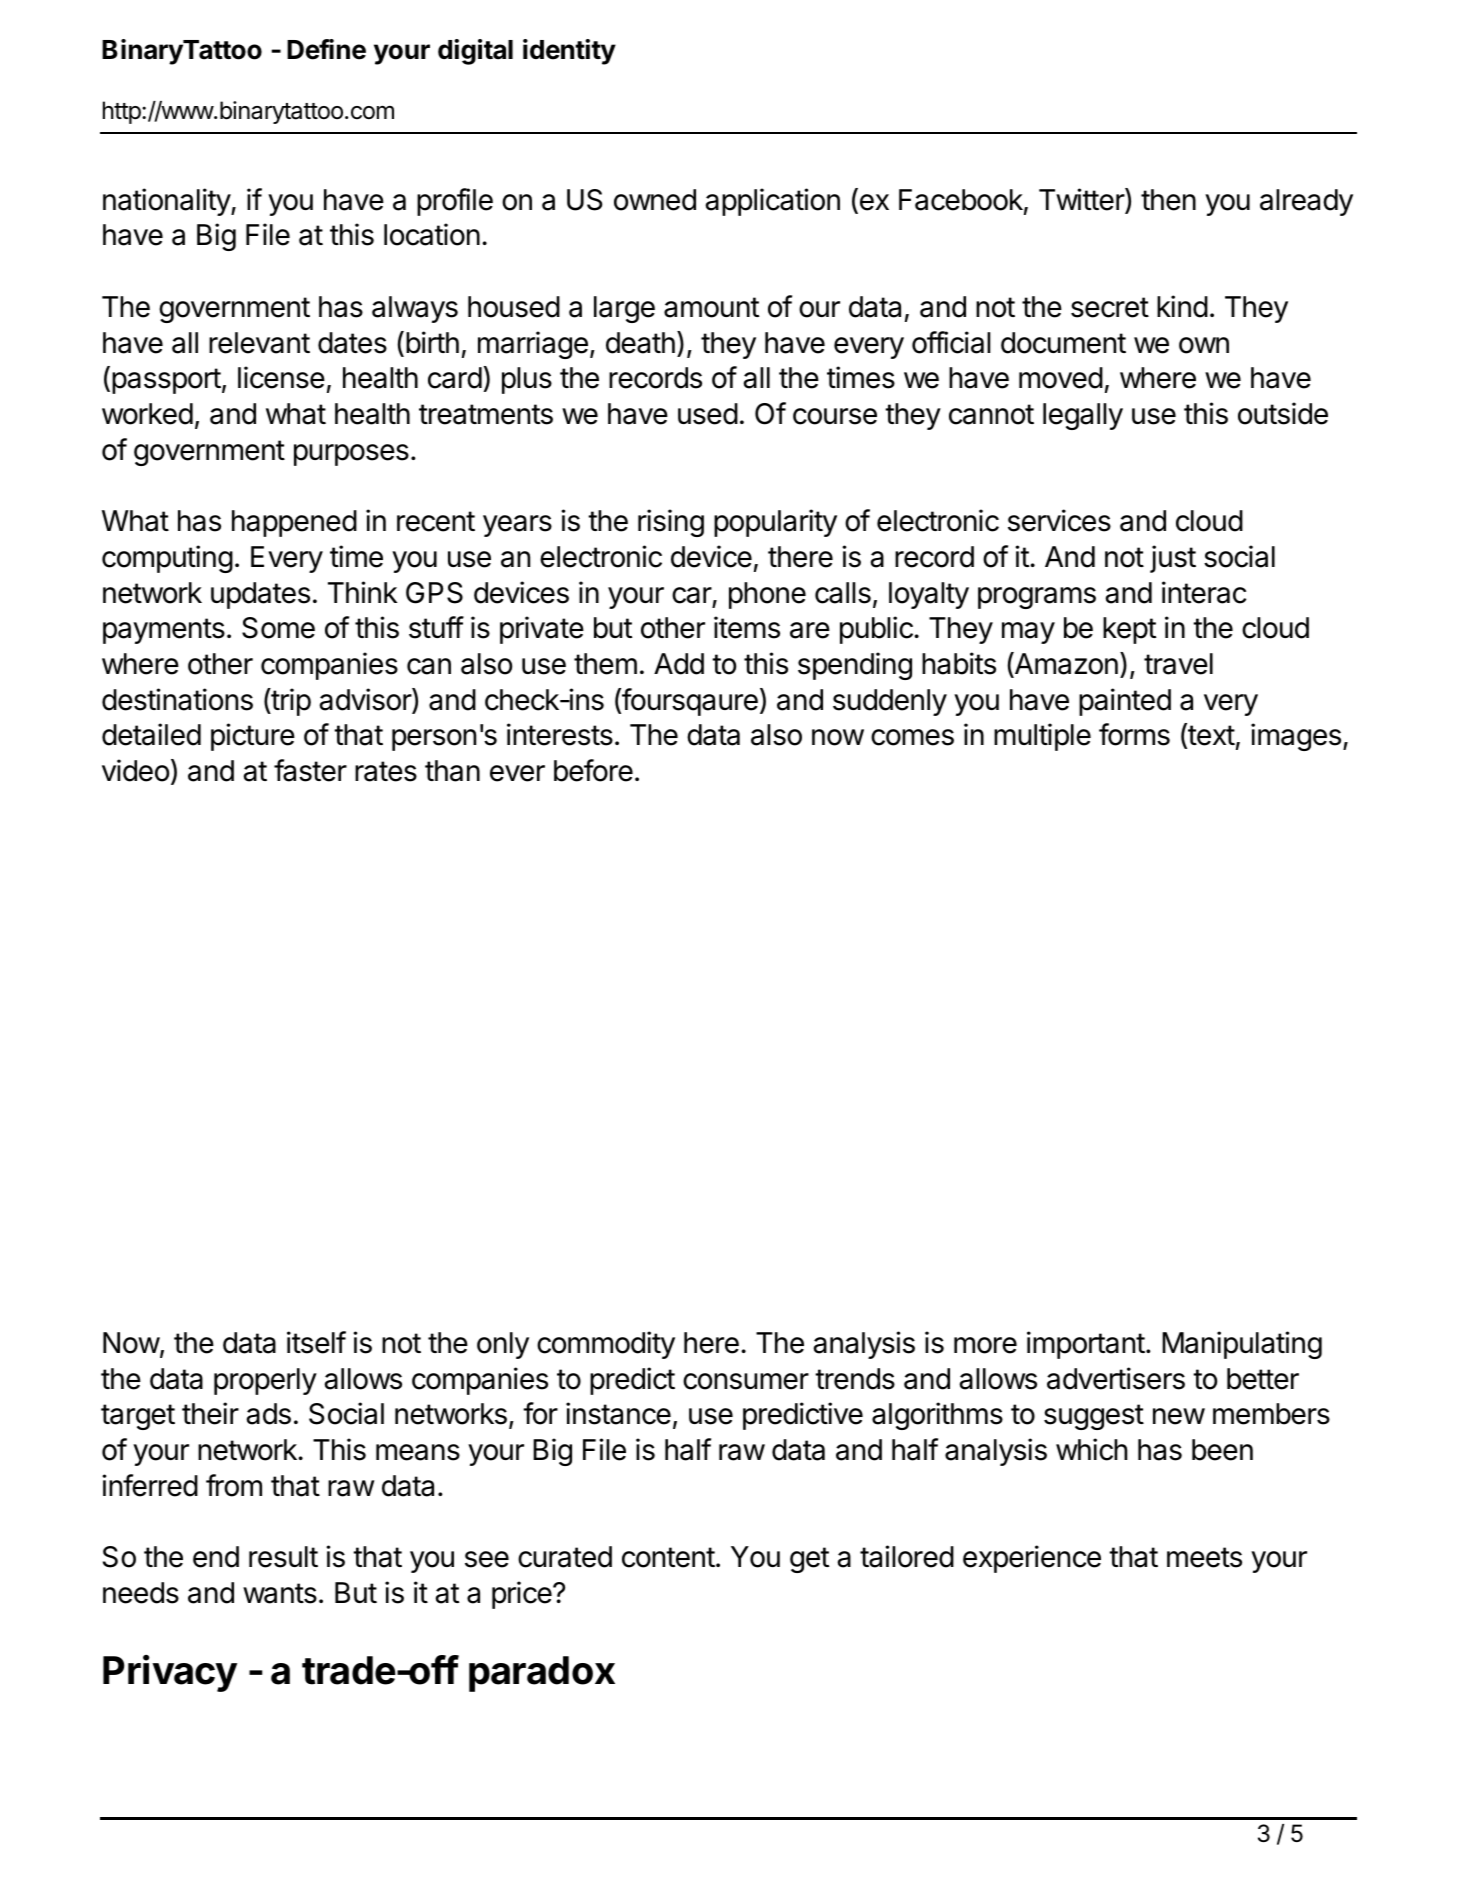  I want to click on commodity, so click(606, 1345).
